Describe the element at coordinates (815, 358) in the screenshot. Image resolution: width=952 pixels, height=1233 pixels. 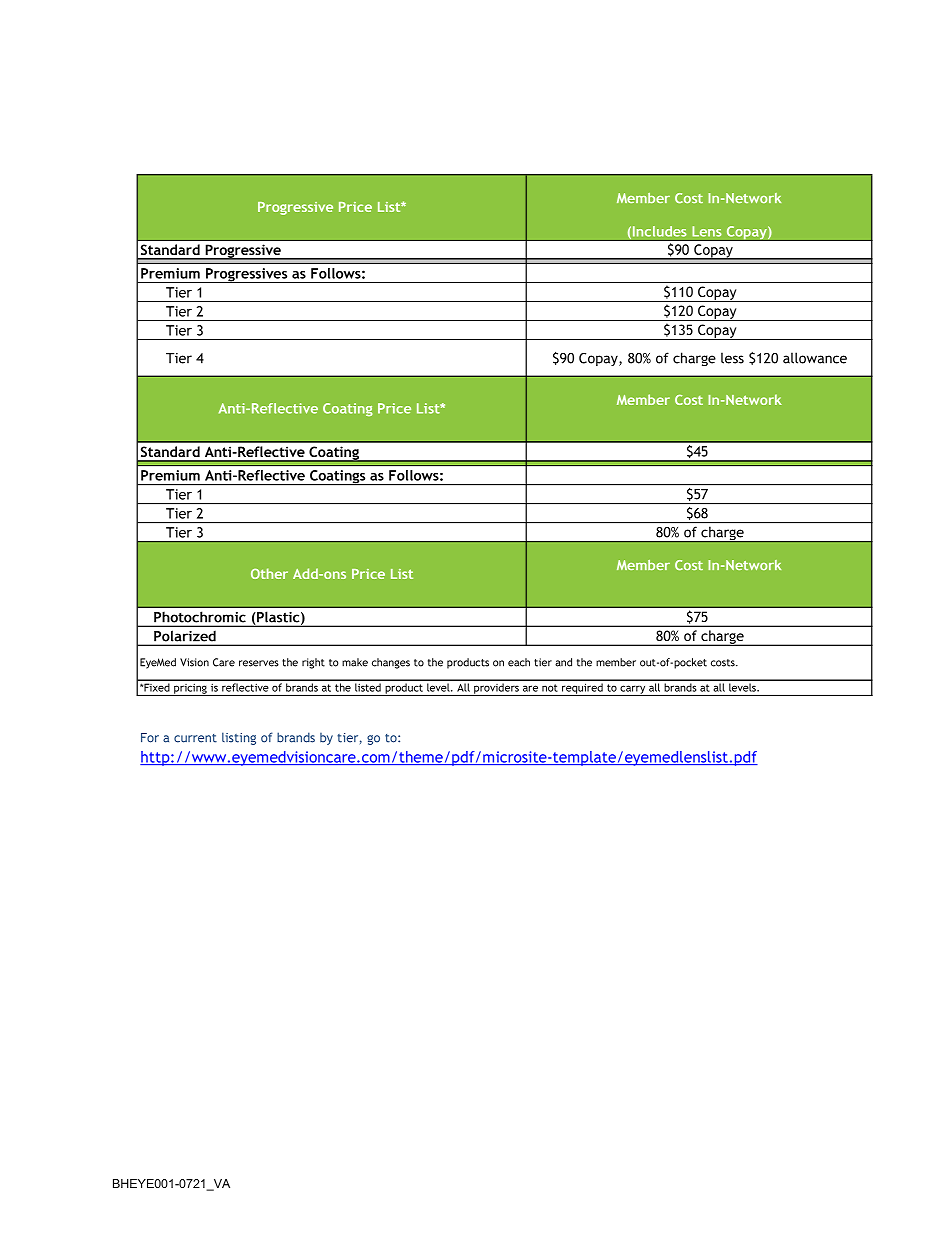
I see `allowance` at that location.
